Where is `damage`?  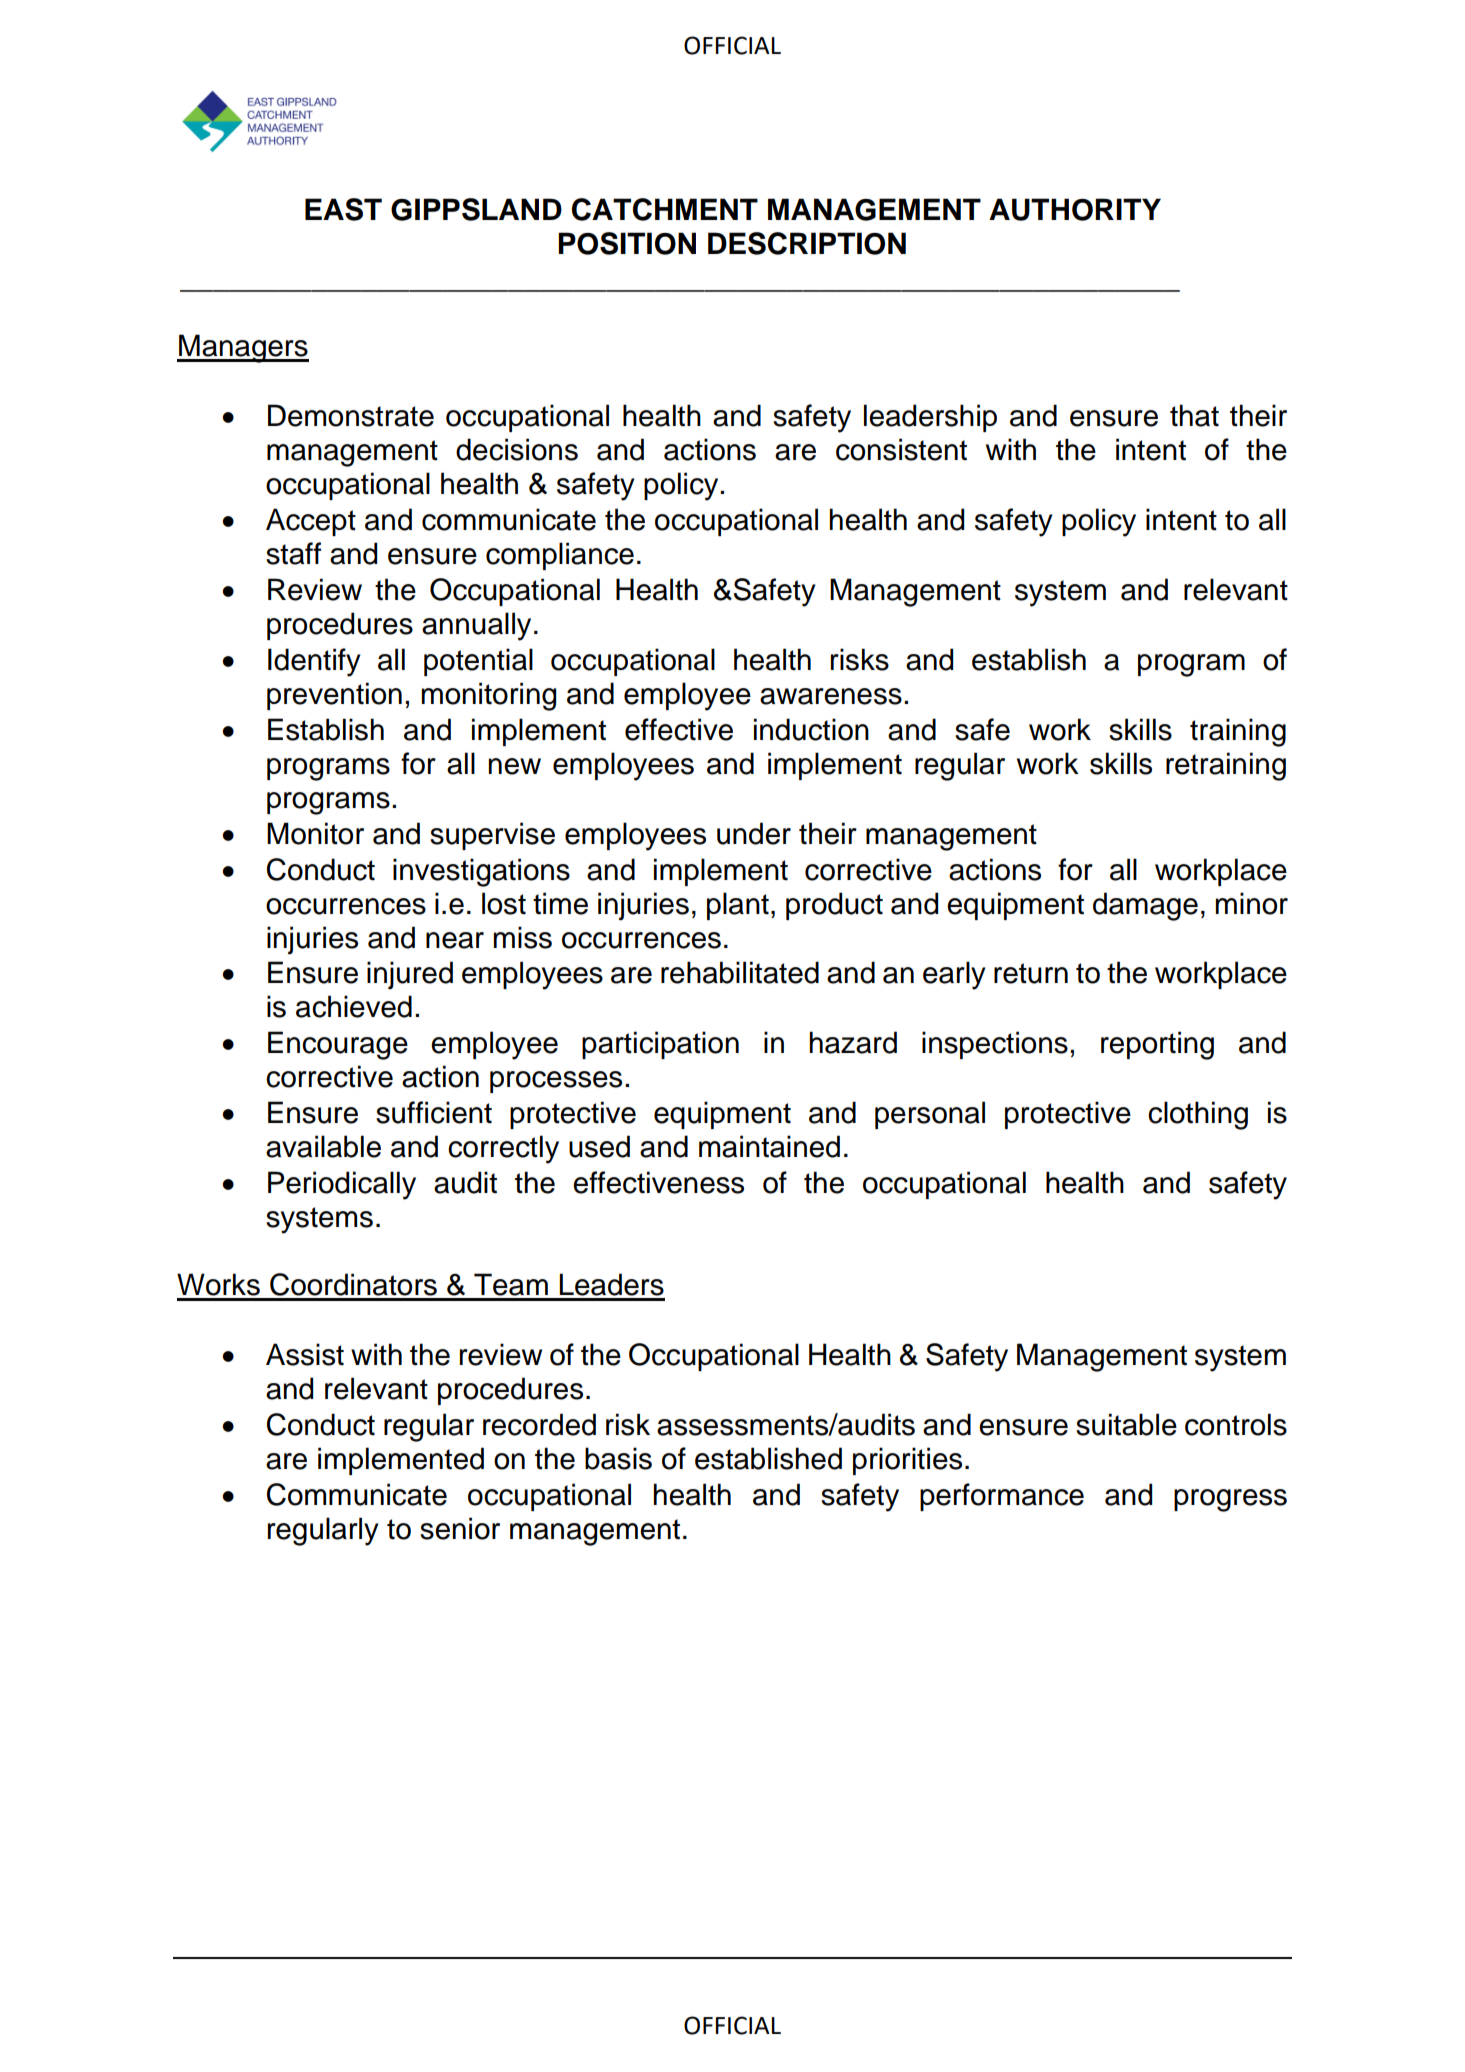 damage is located at coordinates (1145, 906).
